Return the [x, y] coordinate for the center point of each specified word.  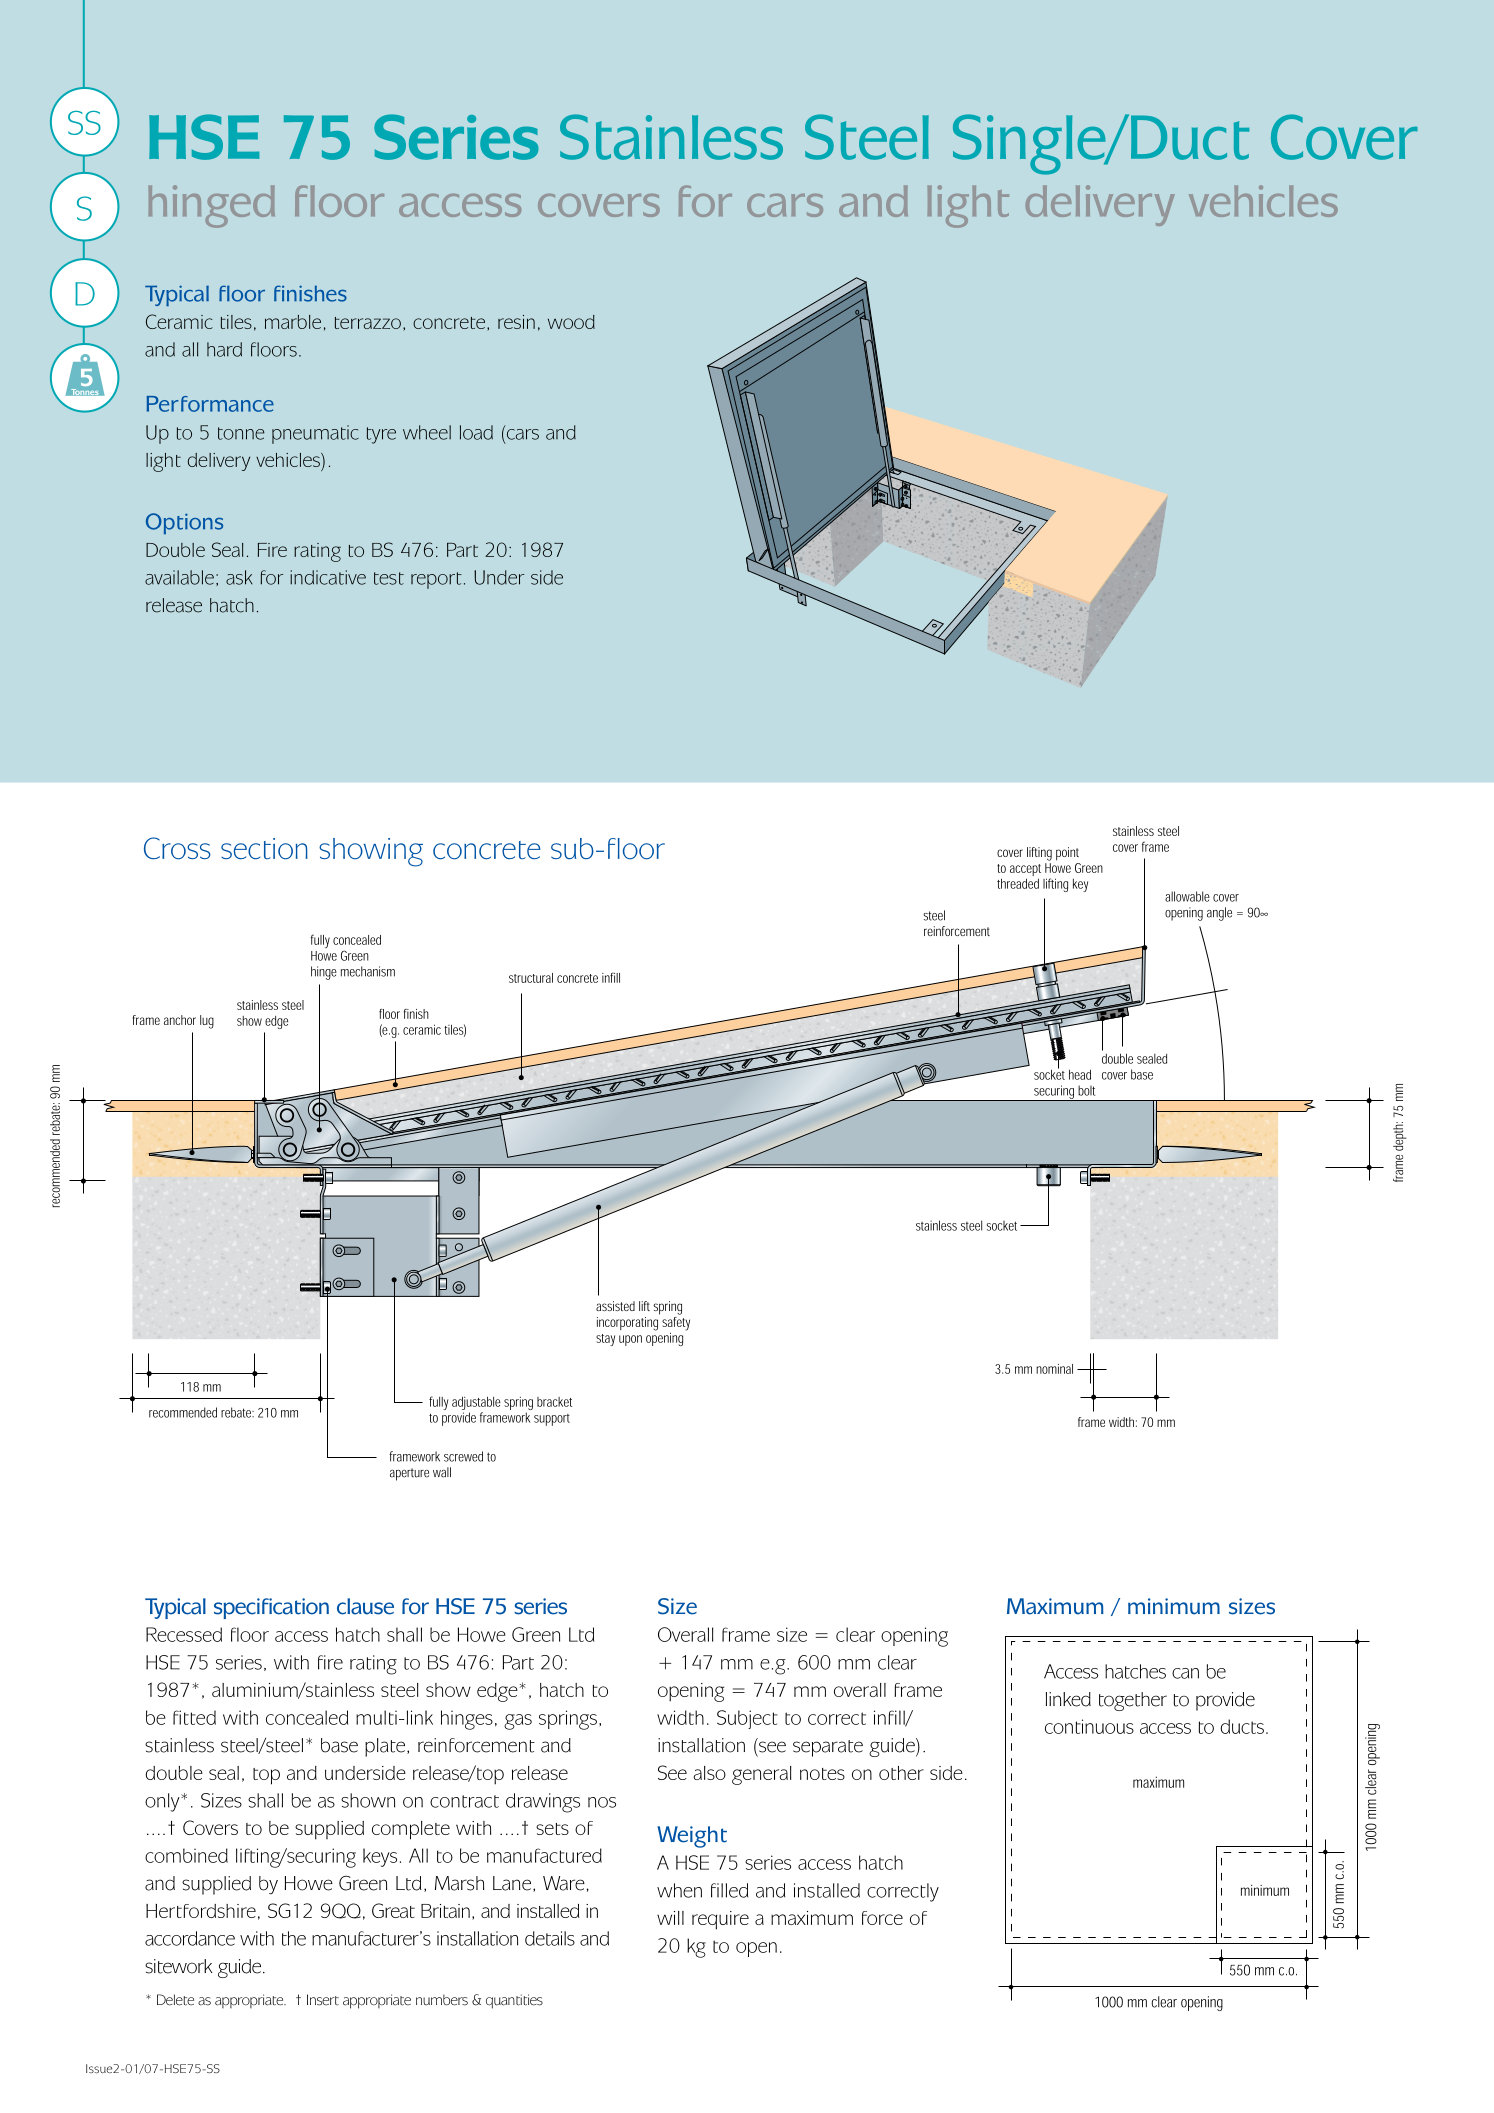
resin [516, 322]
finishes [310, 293]
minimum [1174, 1606]
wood [571, 322]
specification [271, 1608]
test [389, 578]
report [436, 580]
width [680, 1717]
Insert [323, 2000]
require [720, 1920]
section [264, 849]
